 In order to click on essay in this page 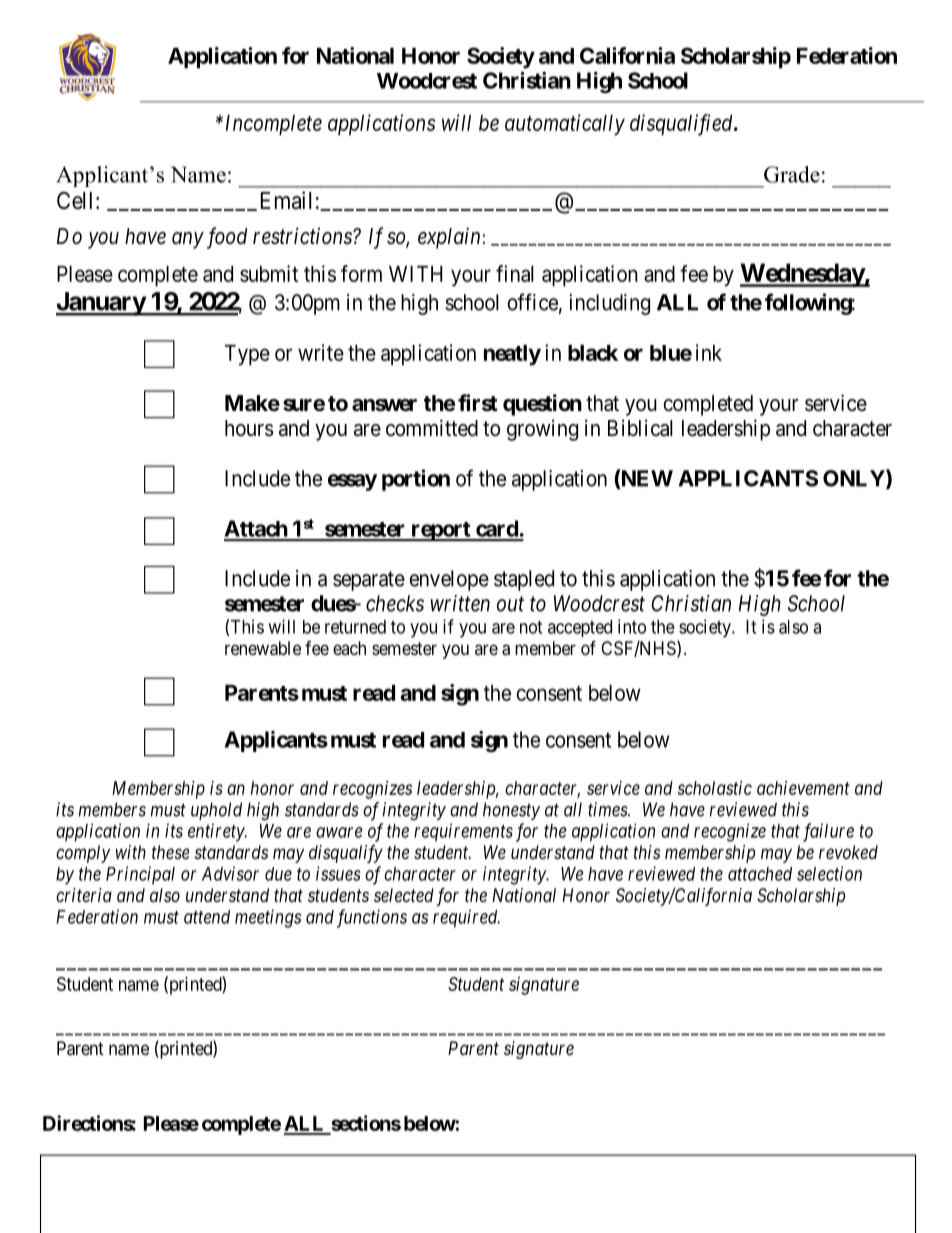, I will do `click(352, 482)`.
